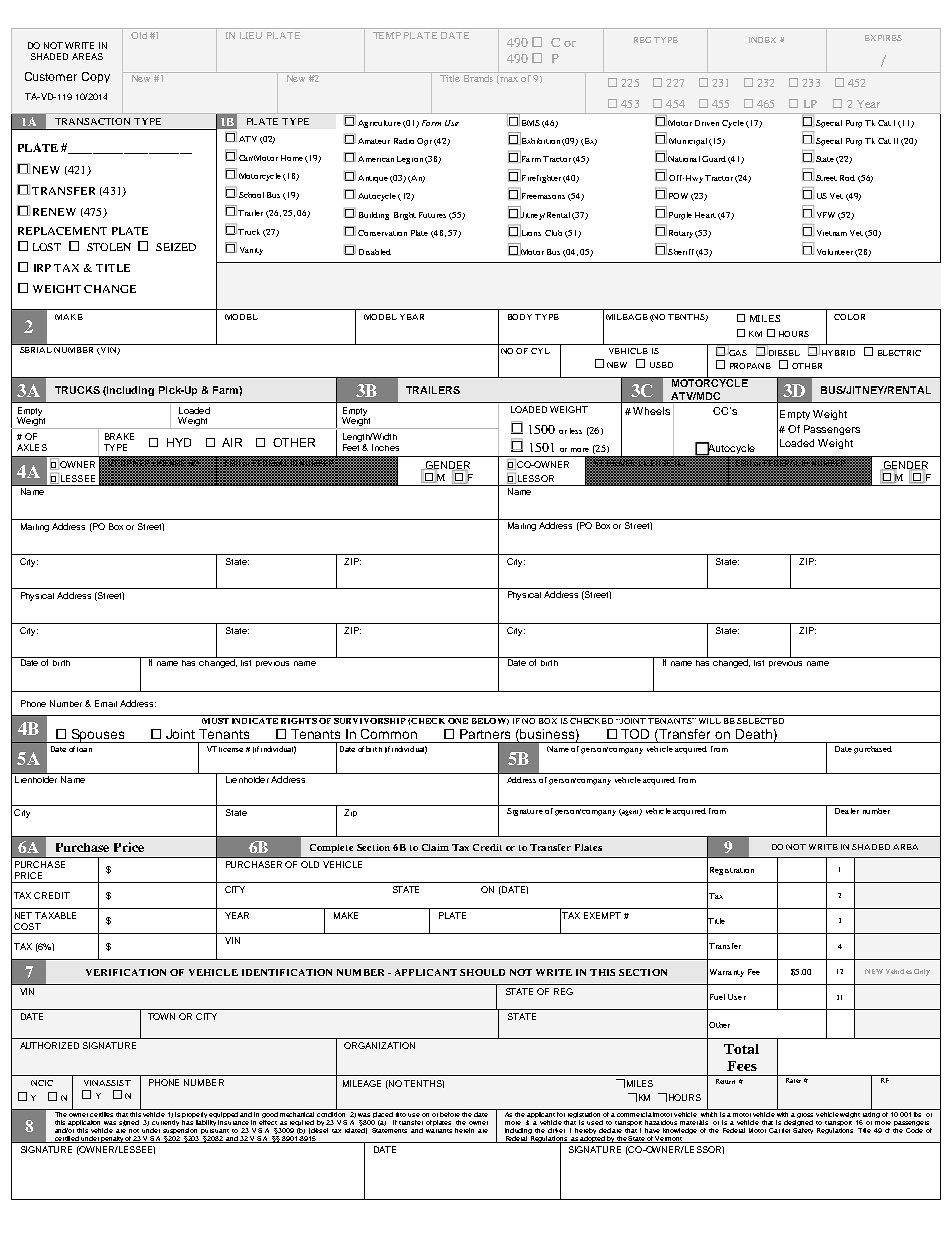 The image size is (952, 1233). Describe the element at coordinates (102, 1113) in the page. I see `certifies` at that location.
